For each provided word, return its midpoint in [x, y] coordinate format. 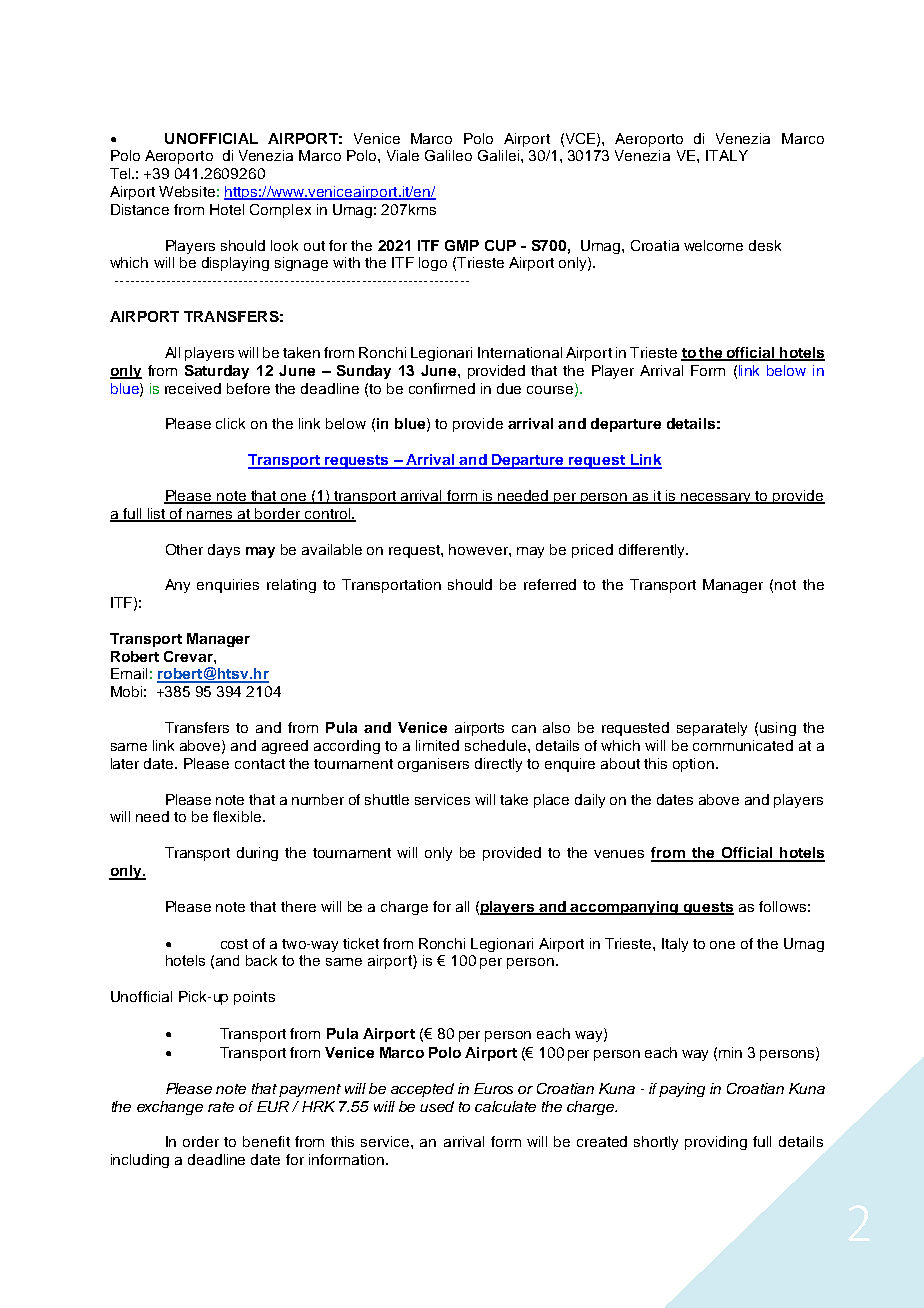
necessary [717, 498]
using [778, 729]
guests [708, 908]
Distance [140, 209]
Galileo [448, 155]
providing [716, 1143]
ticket [361, 943]
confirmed [442, 388]
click [230, 423]
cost [234, 944]
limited [437, 745]
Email [129, 673]
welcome [713, 245]
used [437, 1106]
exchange [170, 1108]
